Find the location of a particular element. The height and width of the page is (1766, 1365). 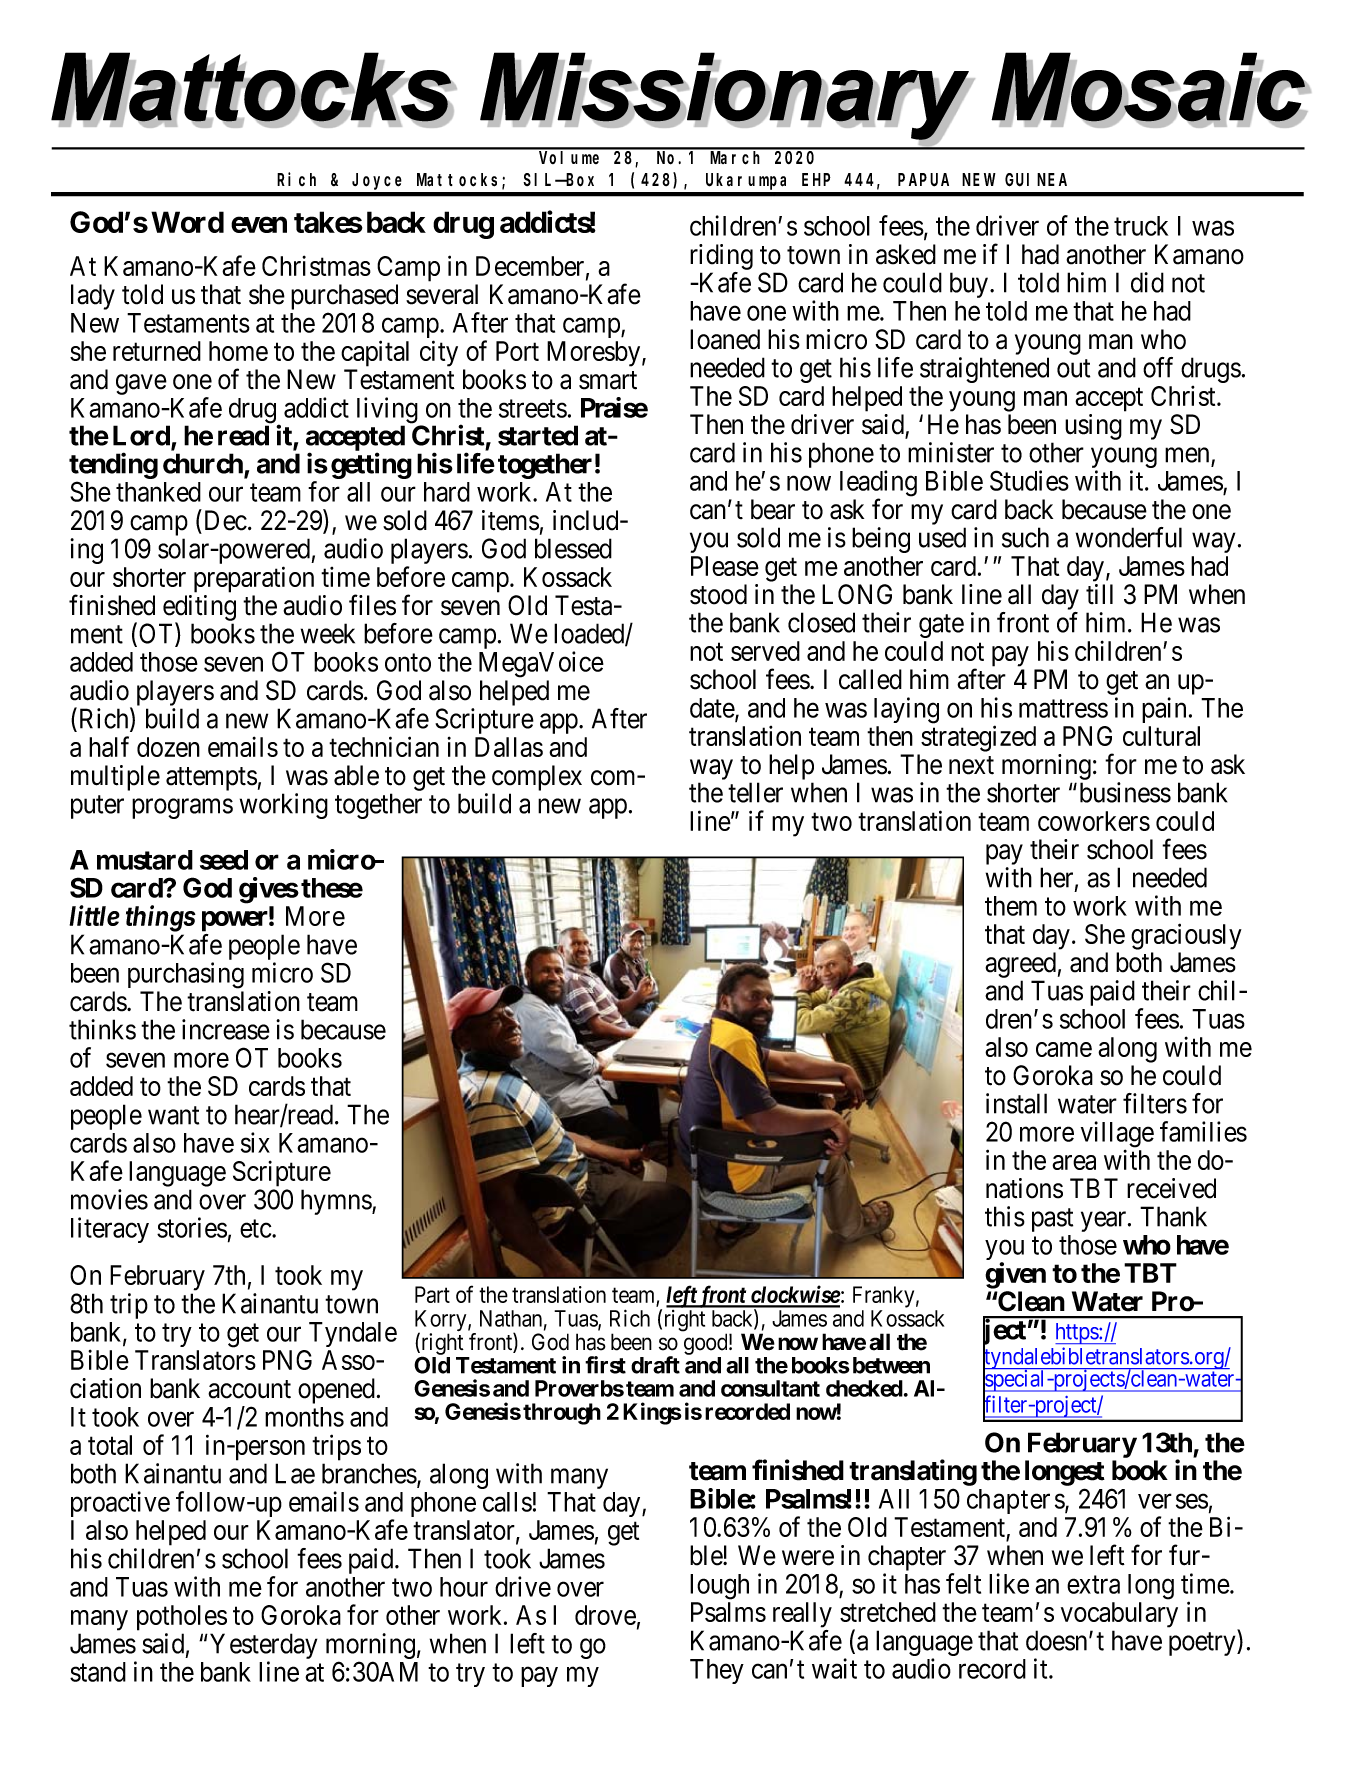

teller is located at coordinates (755, 792).
